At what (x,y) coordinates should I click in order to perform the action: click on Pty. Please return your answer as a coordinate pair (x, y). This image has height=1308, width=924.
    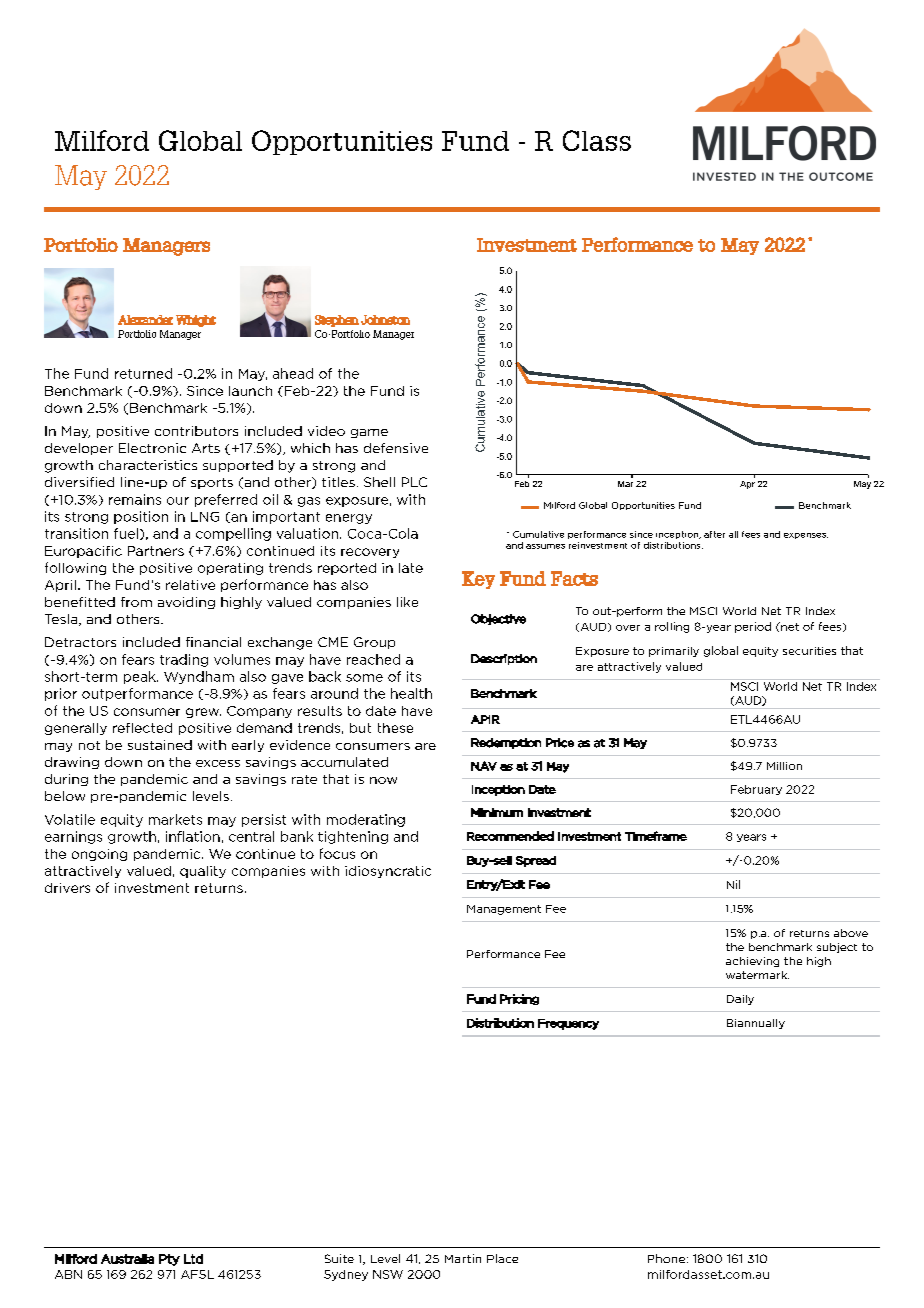
    Looking at the image, I should click on (169, 1260).
